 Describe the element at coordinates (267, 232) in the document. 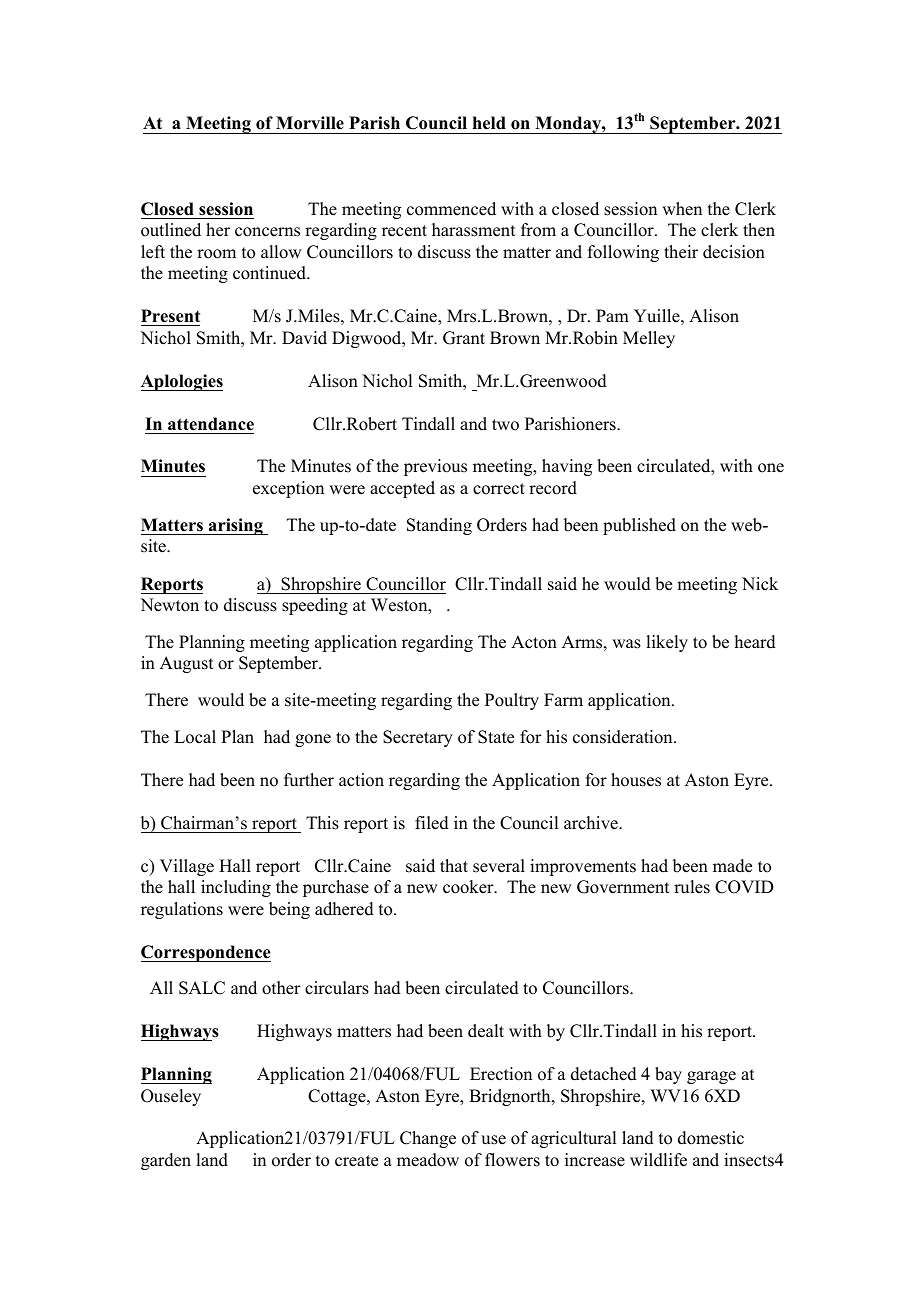

I see `concerns` at that location.
